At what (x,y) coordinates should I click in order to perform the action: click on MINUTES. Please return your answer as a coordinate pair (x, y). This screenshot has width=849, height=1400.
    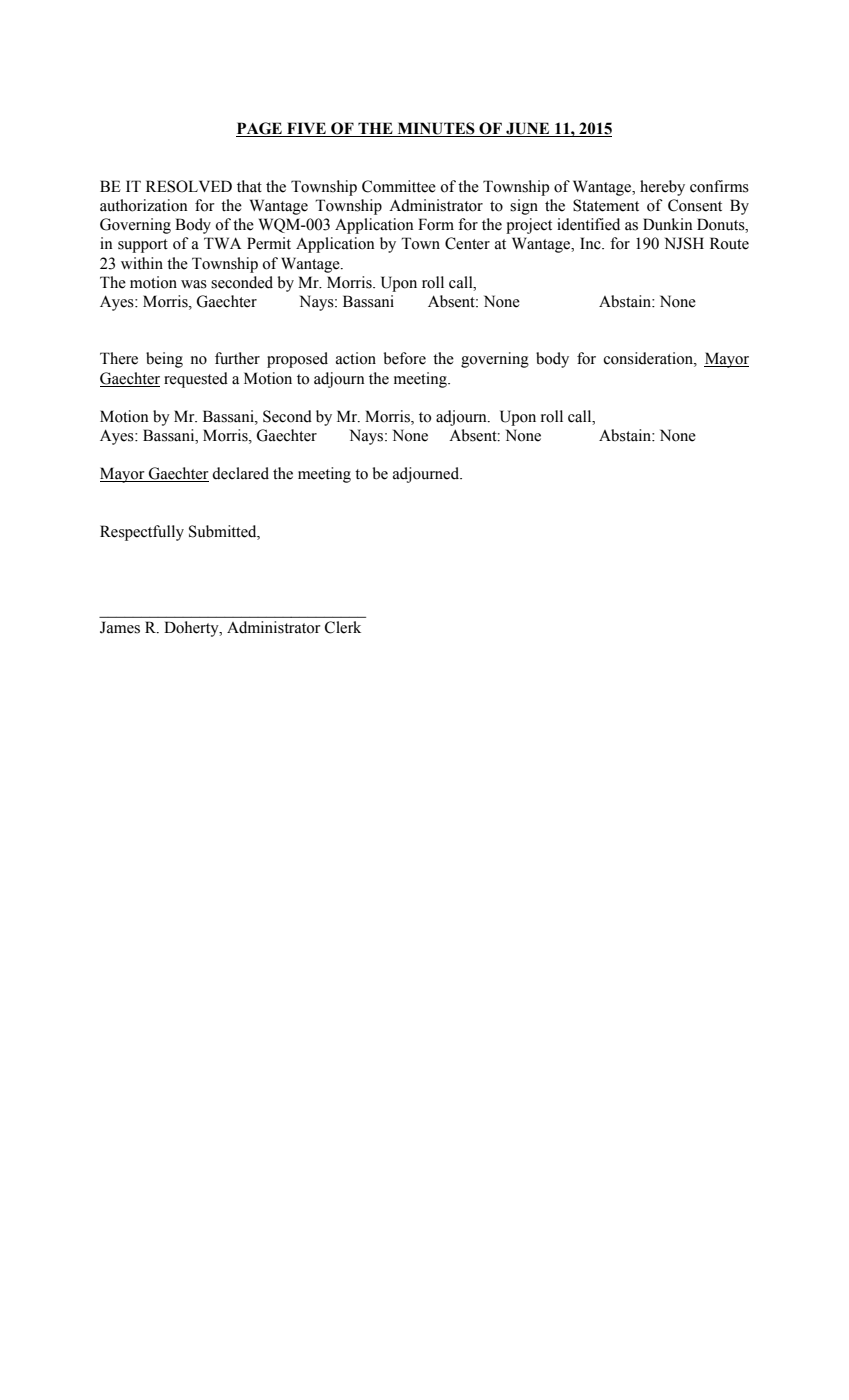
    Looking at the image, I should click on (436, 129).
